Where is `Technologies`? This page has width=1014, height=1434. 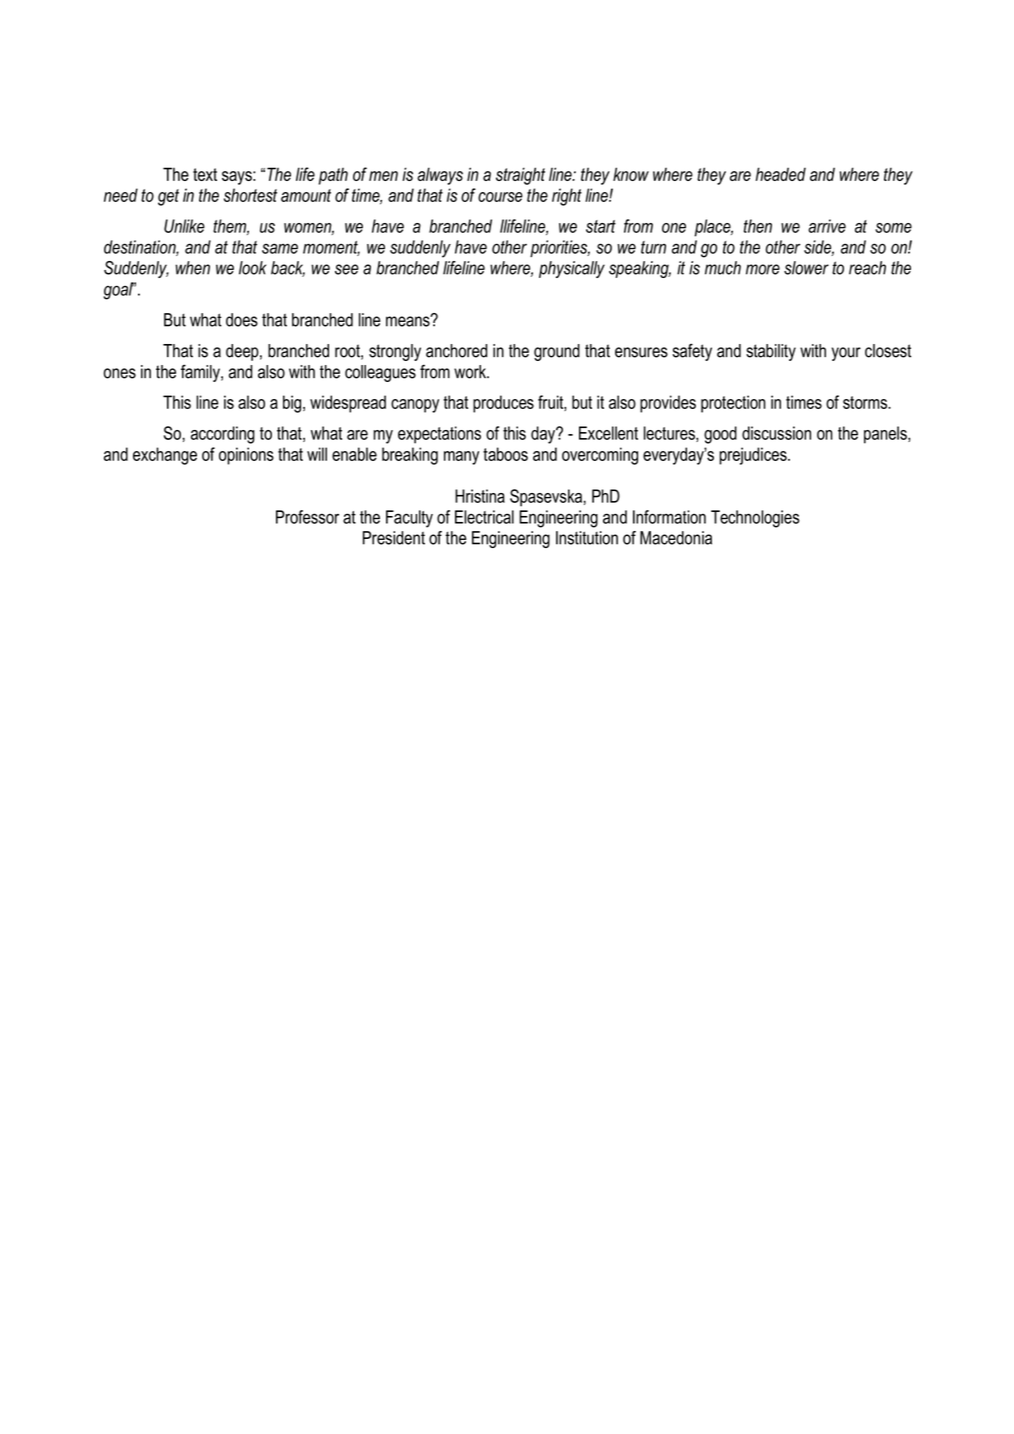 Technologies is located at coordinates (755, 519).
